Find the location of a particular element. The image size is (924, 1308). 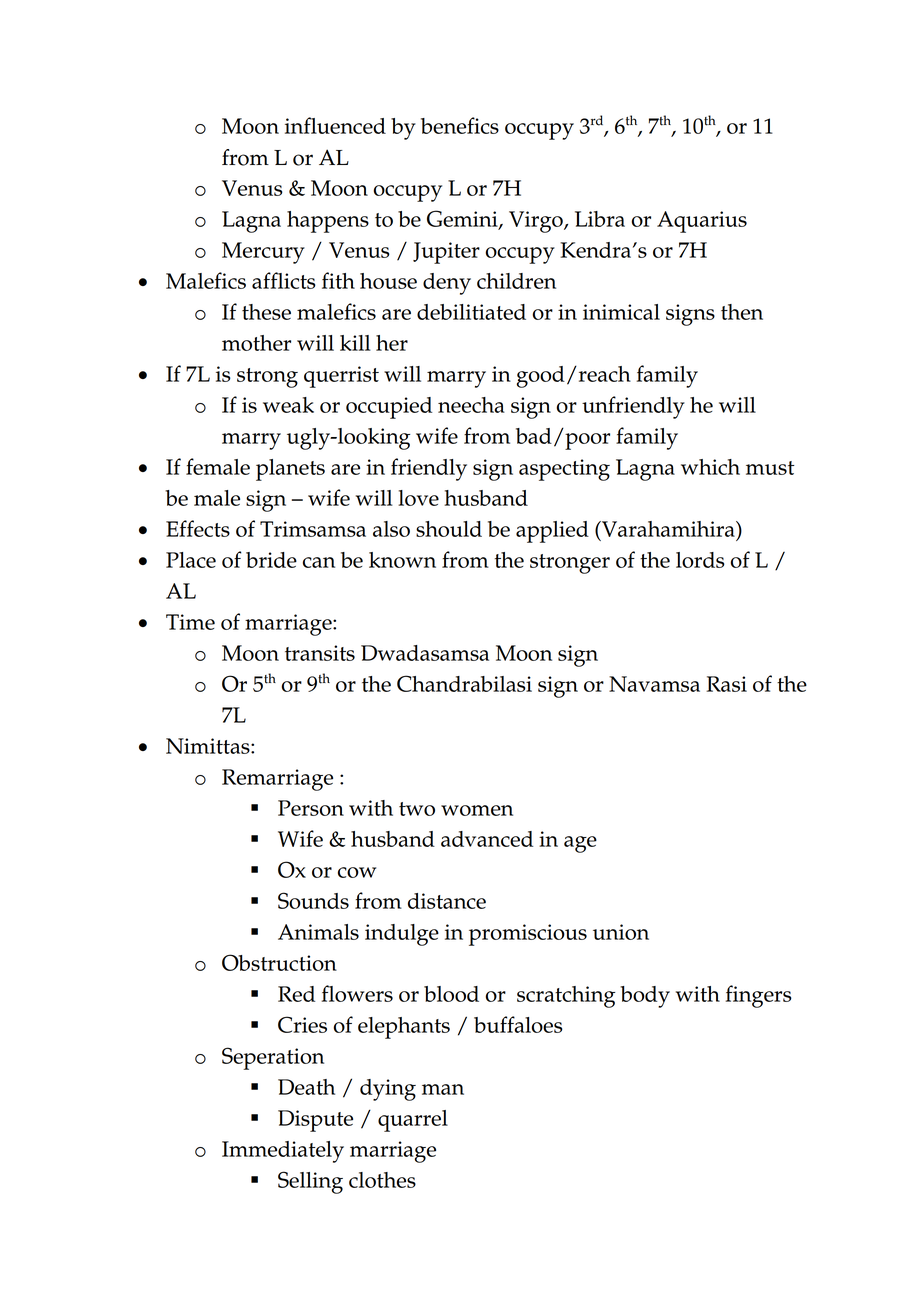

influenced is located at coordinates (335, 125).
